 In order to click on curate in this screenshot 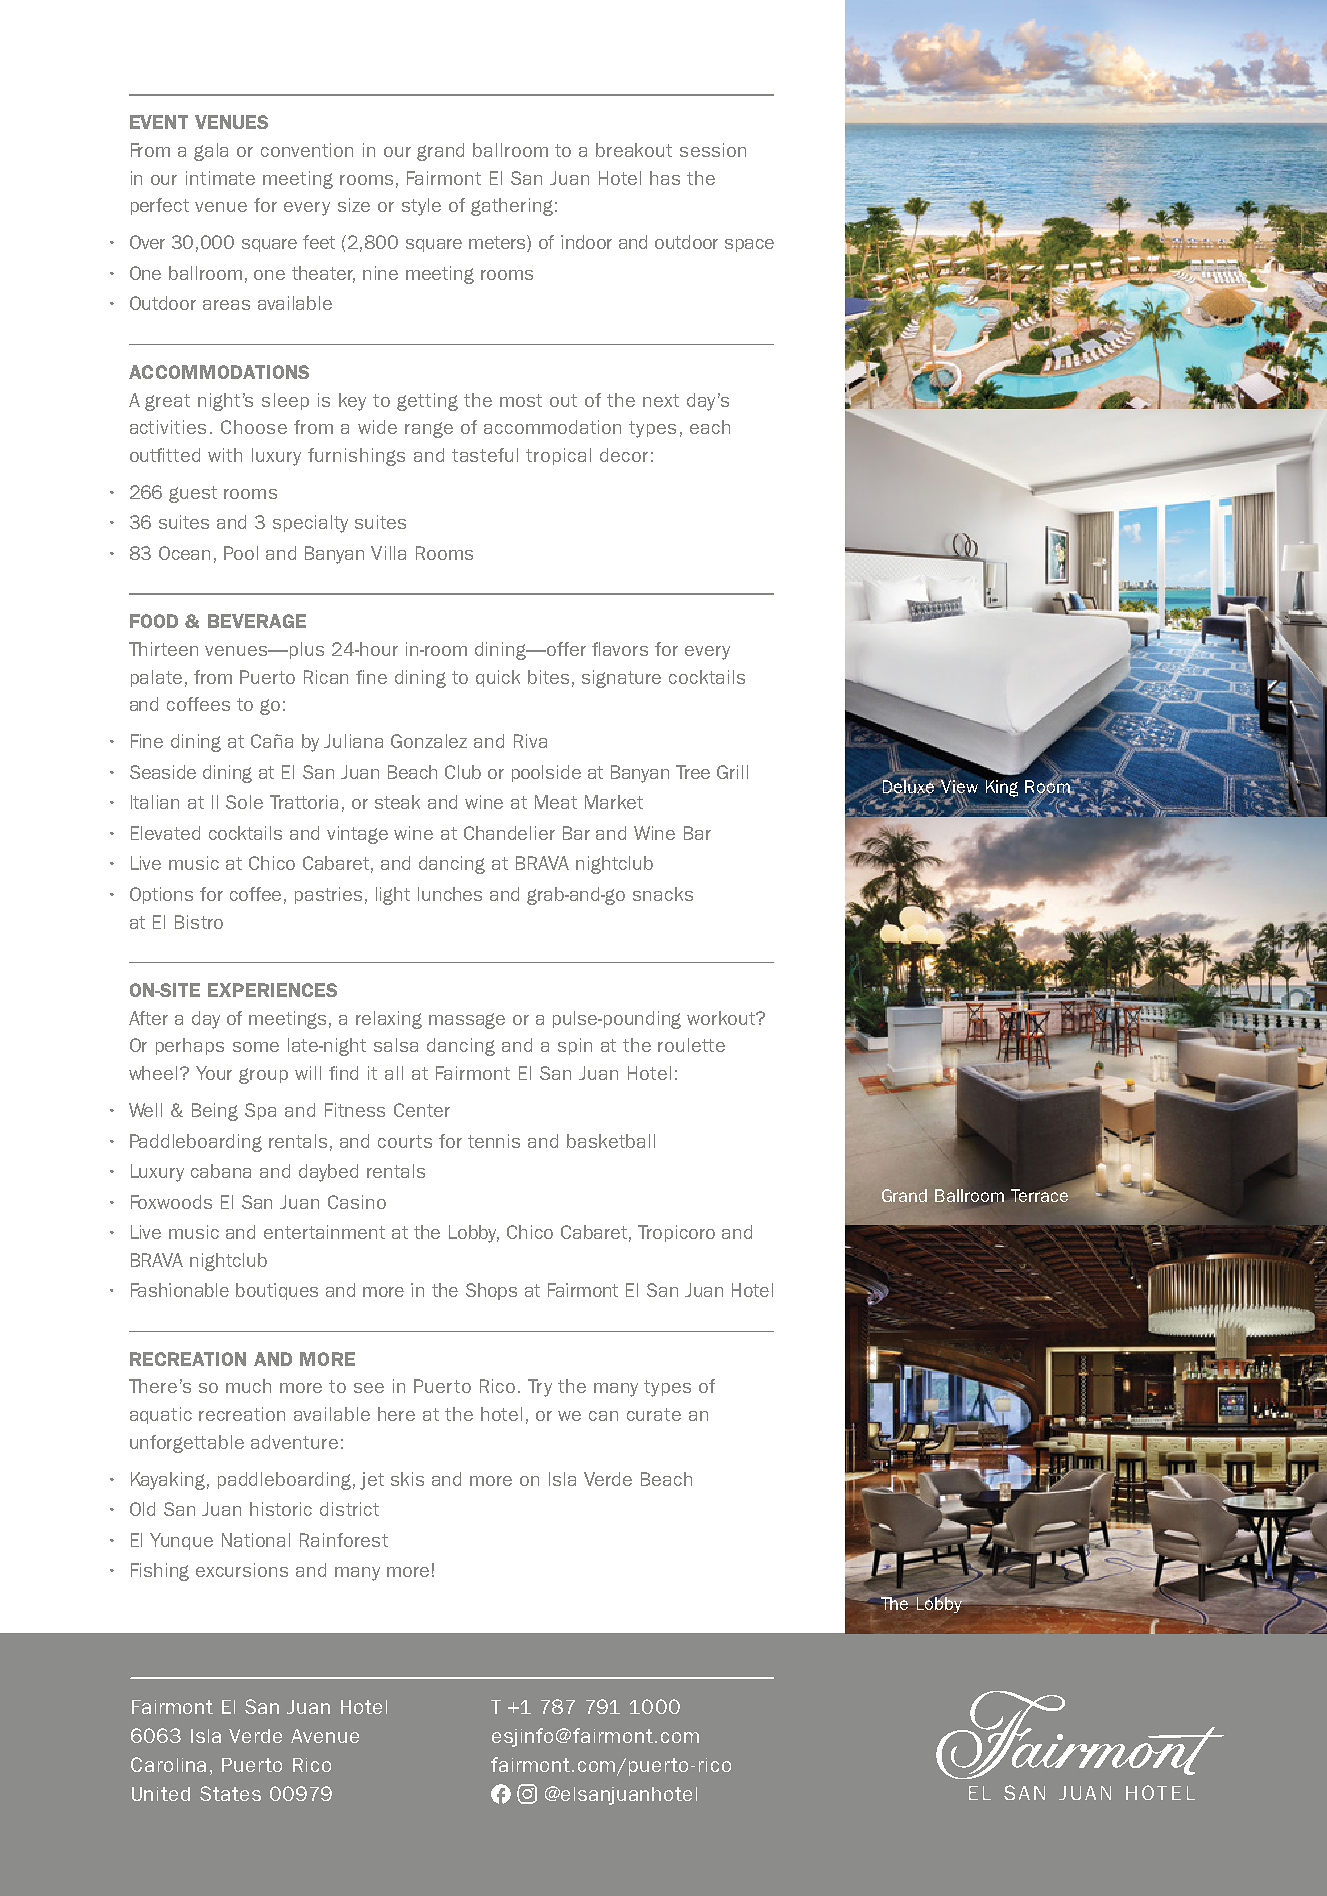, I will do `click(654, 1414)`.
